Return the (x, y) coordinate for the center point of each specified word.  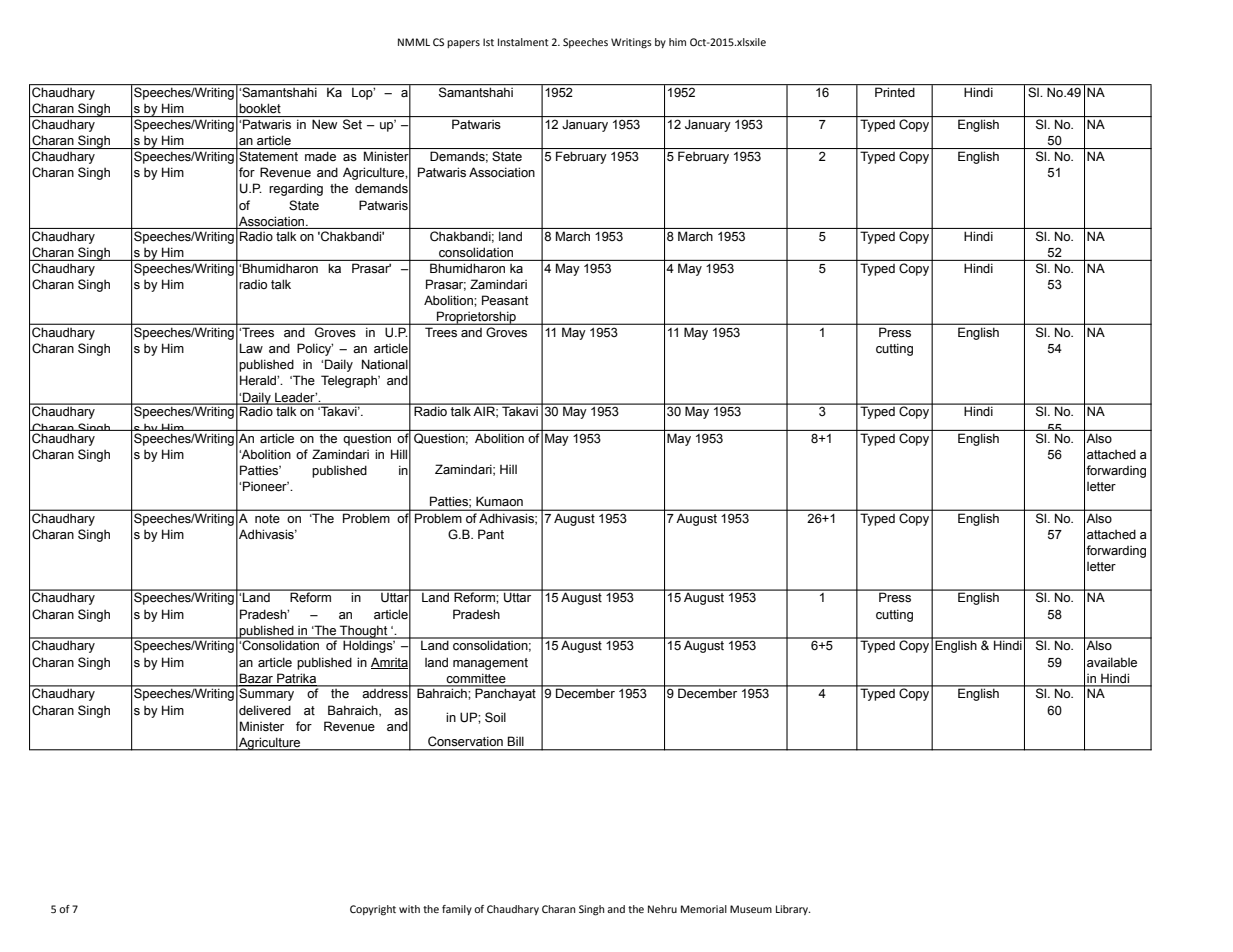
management (490, 664)
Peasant (505, 300)
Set (352, 124)
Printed (895, 92)
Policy (315, 349)
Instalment (523, 42)
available (1112, 662)
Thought (364, 632)
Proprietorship (476, 318)
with (409, 909)
